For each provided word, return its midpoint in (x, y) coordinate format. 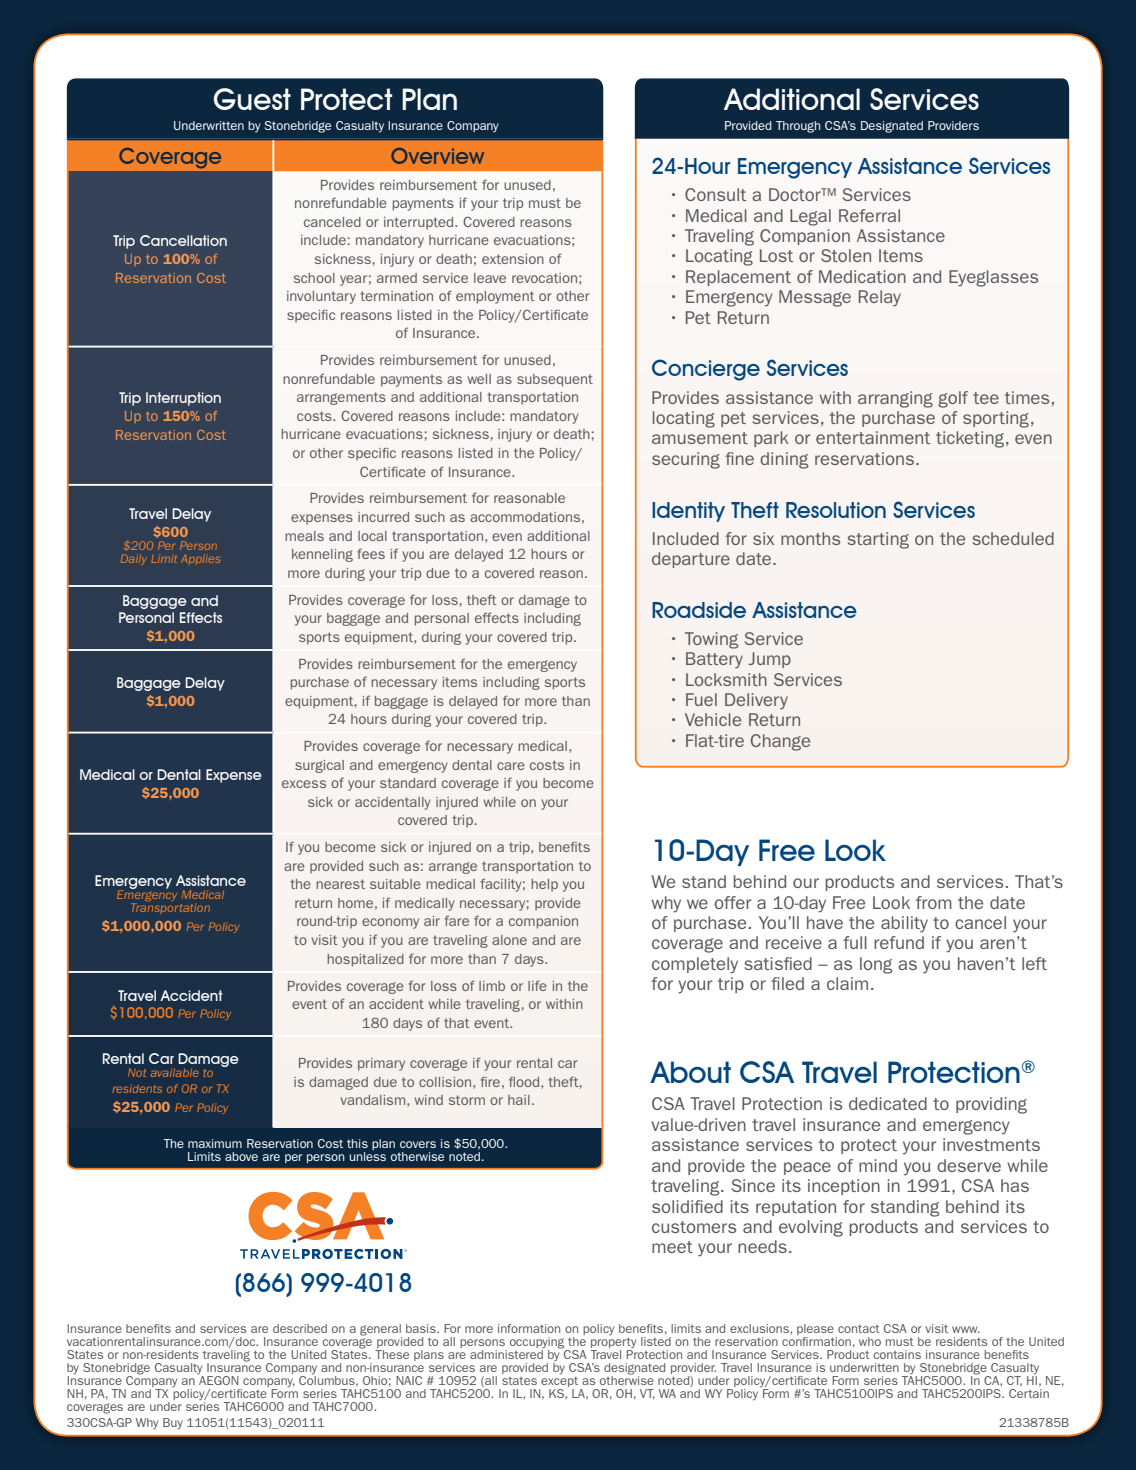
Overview (437, 156)
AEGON (219, 1380)
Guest (252, 99)
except (560, 1382)
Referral (869, 215)
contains (897, 1354)
